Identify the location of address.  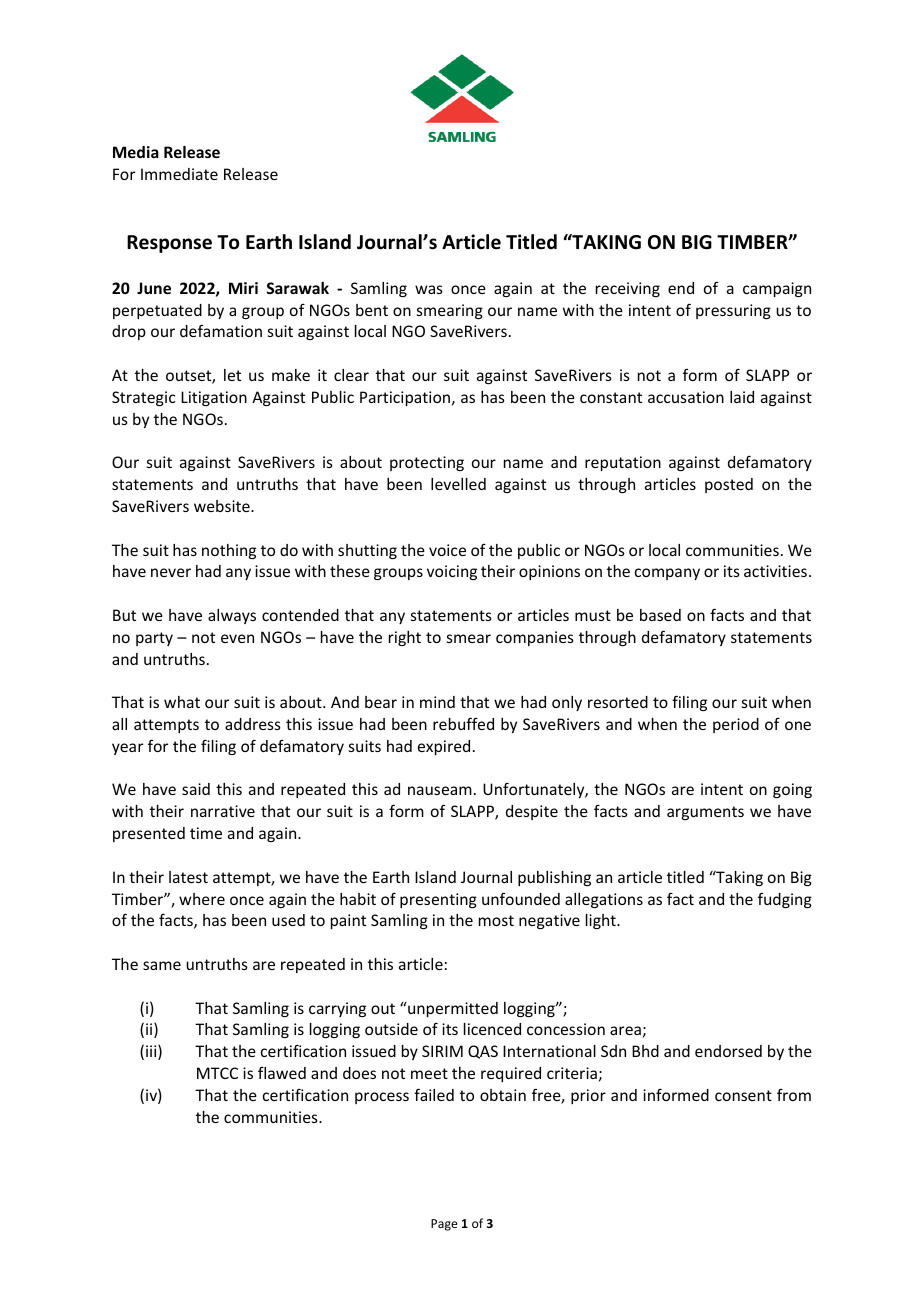
(253, 724).
